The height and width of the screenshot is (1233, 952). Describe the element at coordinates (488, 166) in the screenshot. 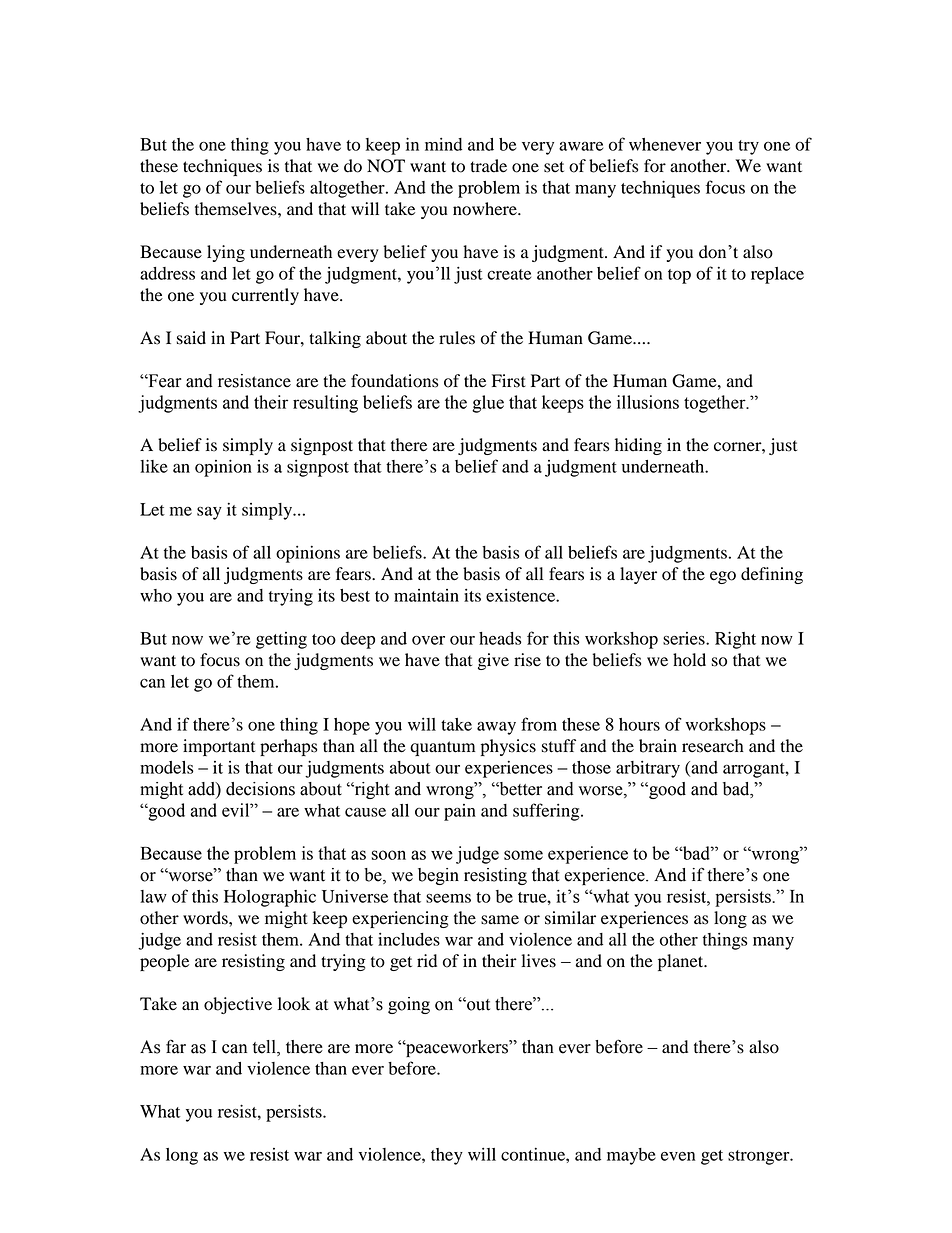

I see `trade` at that location.
